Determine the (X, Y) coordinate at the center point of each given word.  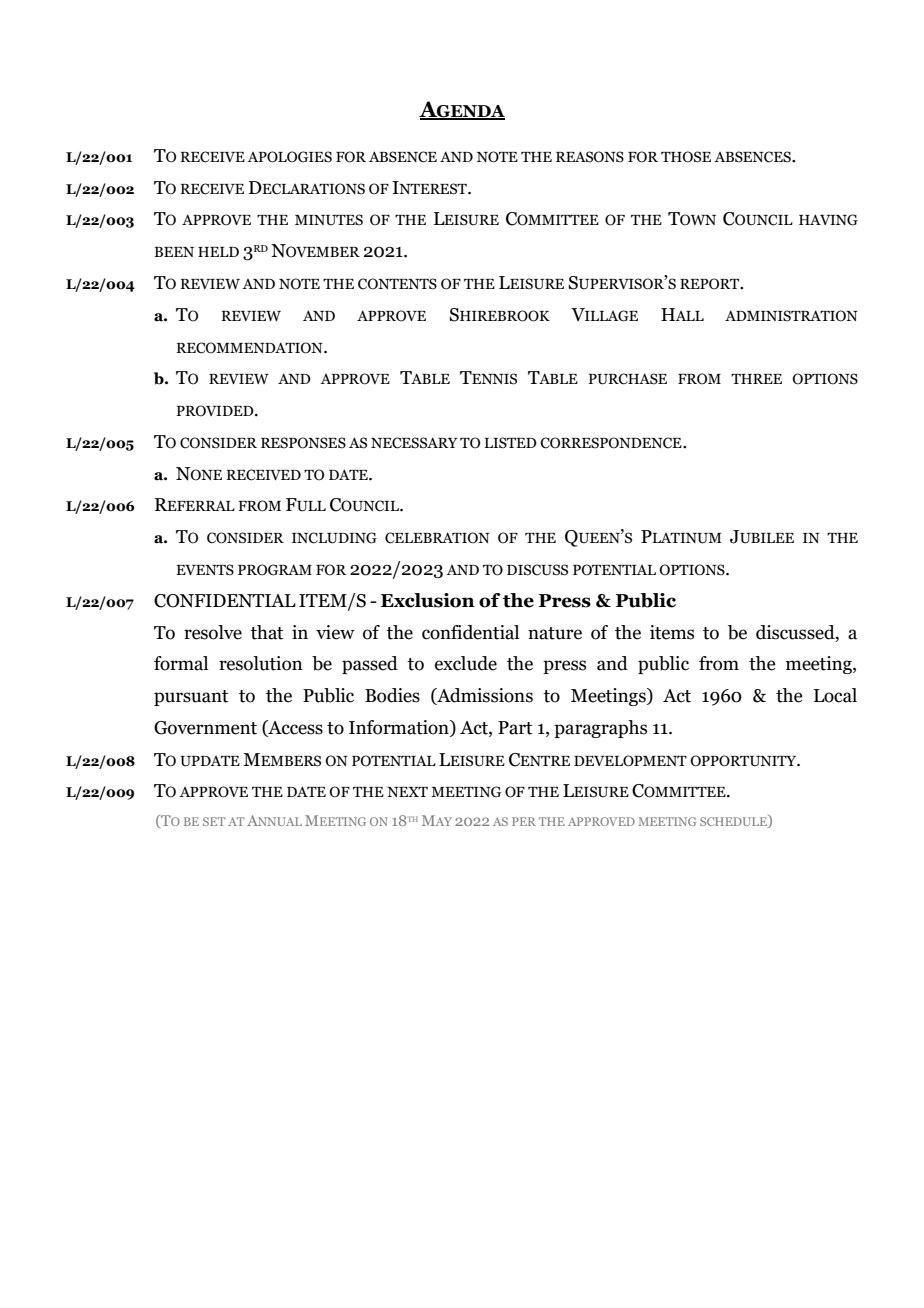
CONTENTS (397, 284)
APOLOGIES (289, 157)
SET (214, 821)
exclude (466, 663)
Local (835, 695)
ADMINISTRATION (791, 316)
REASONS (590, 157)
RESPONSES (303, 443)
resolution (261, 663)
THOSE (686, 157)
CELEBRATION (437, 538)
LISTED (510, 443)
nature (555, 633)
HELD (218, 252)
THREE (756, 379)
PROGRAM (275, 570)
